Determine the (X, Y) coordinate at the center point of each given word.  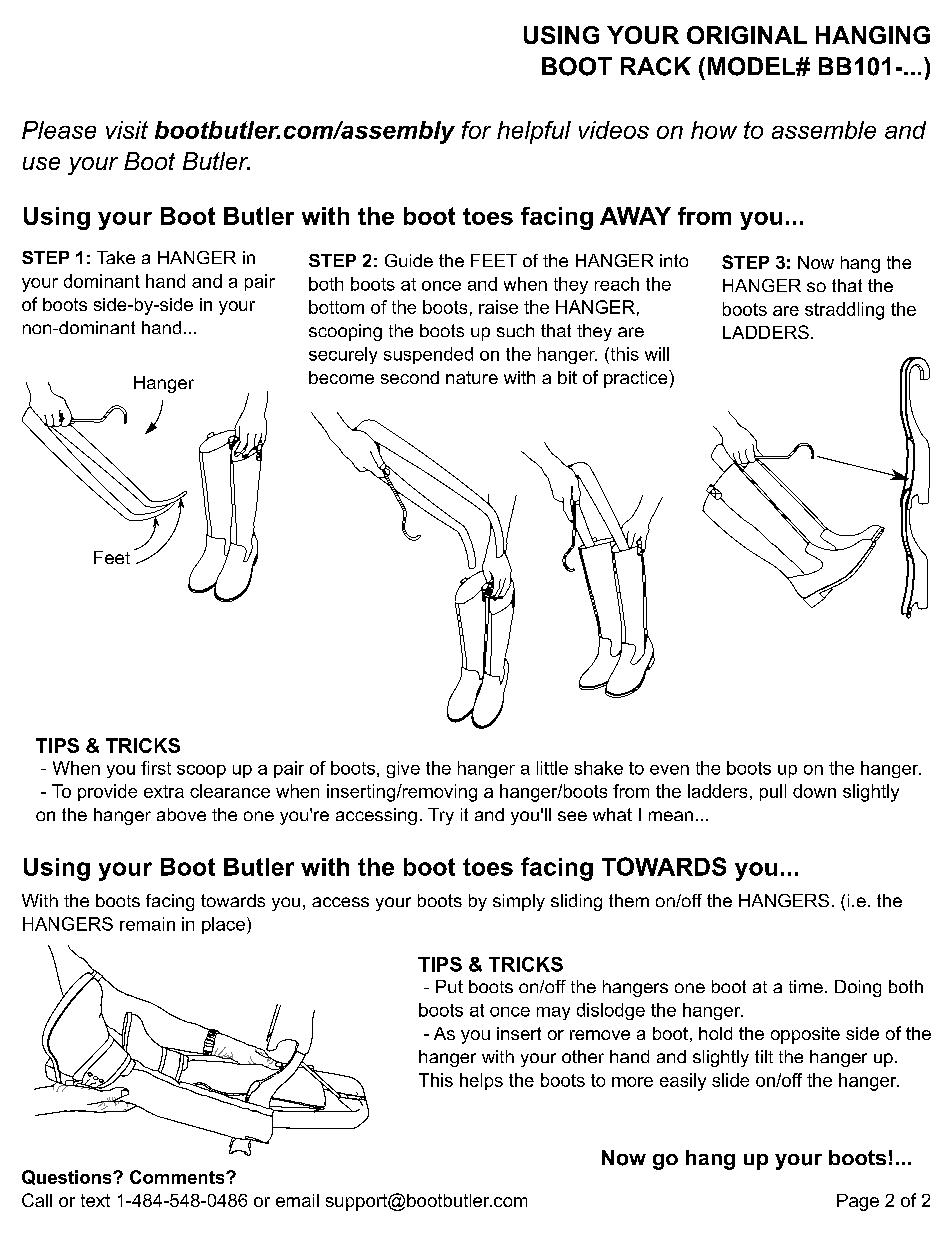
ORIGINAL (747, 35)
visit (127, 130)
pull (773, 792)
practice (637, 379)
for (476, 130)
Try (441, 816)
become (341, 377)
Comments (178, 1177)
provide (107, 792)
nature (472, 377)
